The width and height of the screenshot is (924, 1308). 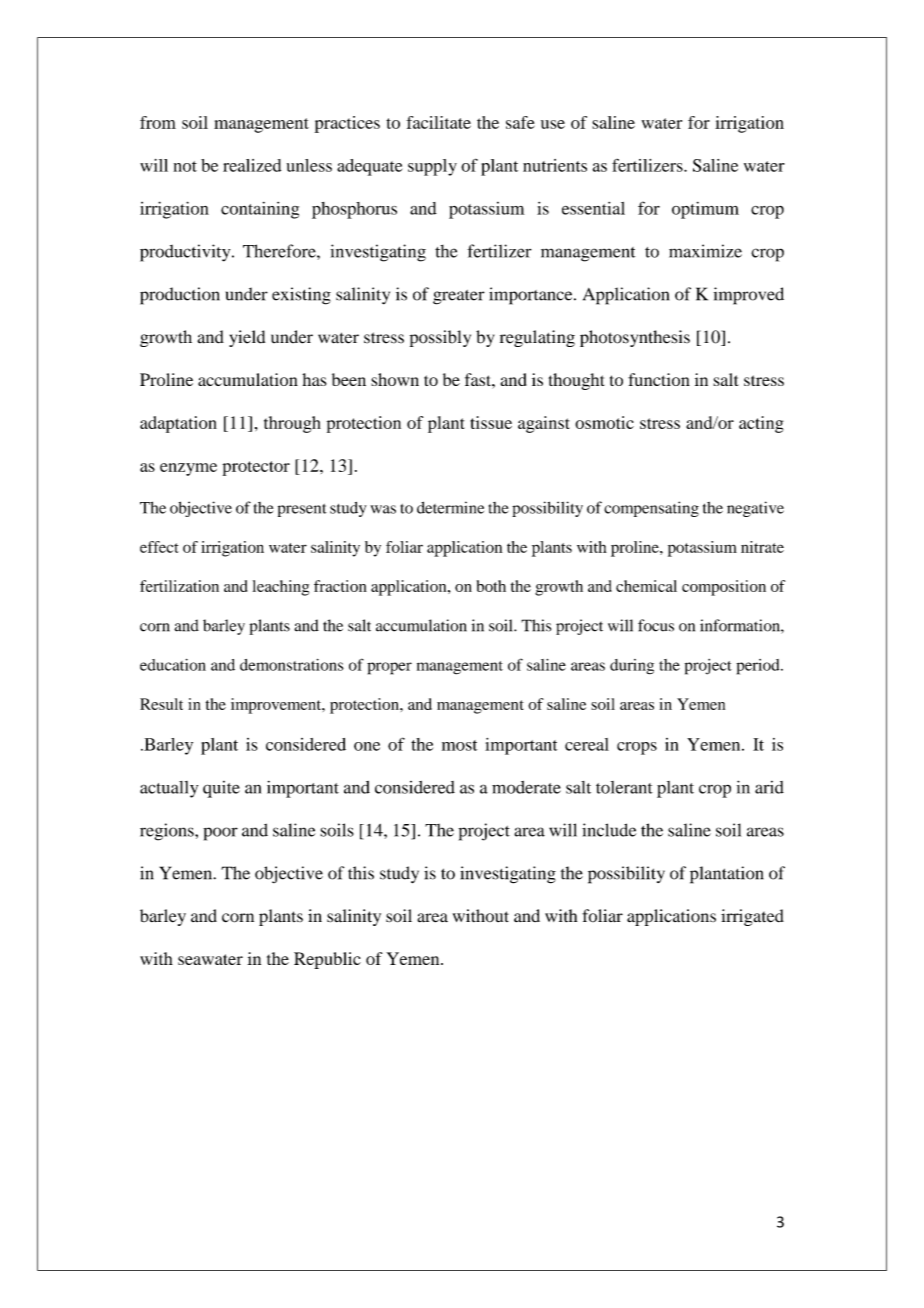 What do you see at coordinates (327, 960) in the screenshot?
I see `Republic` at bounding box center [327, 960].
